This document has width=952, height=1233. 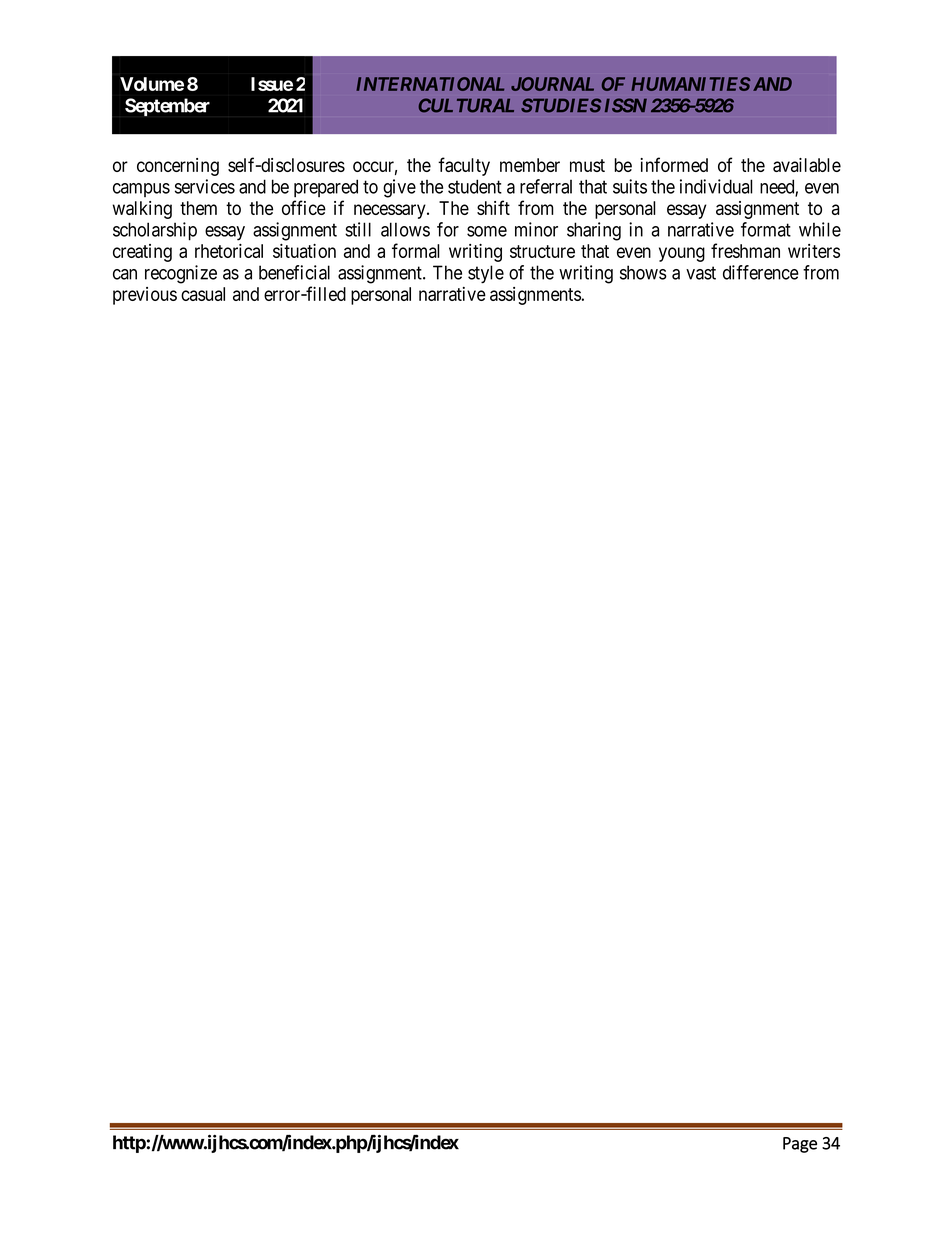 I want to click on Page, so click(x=800, y=1145).
